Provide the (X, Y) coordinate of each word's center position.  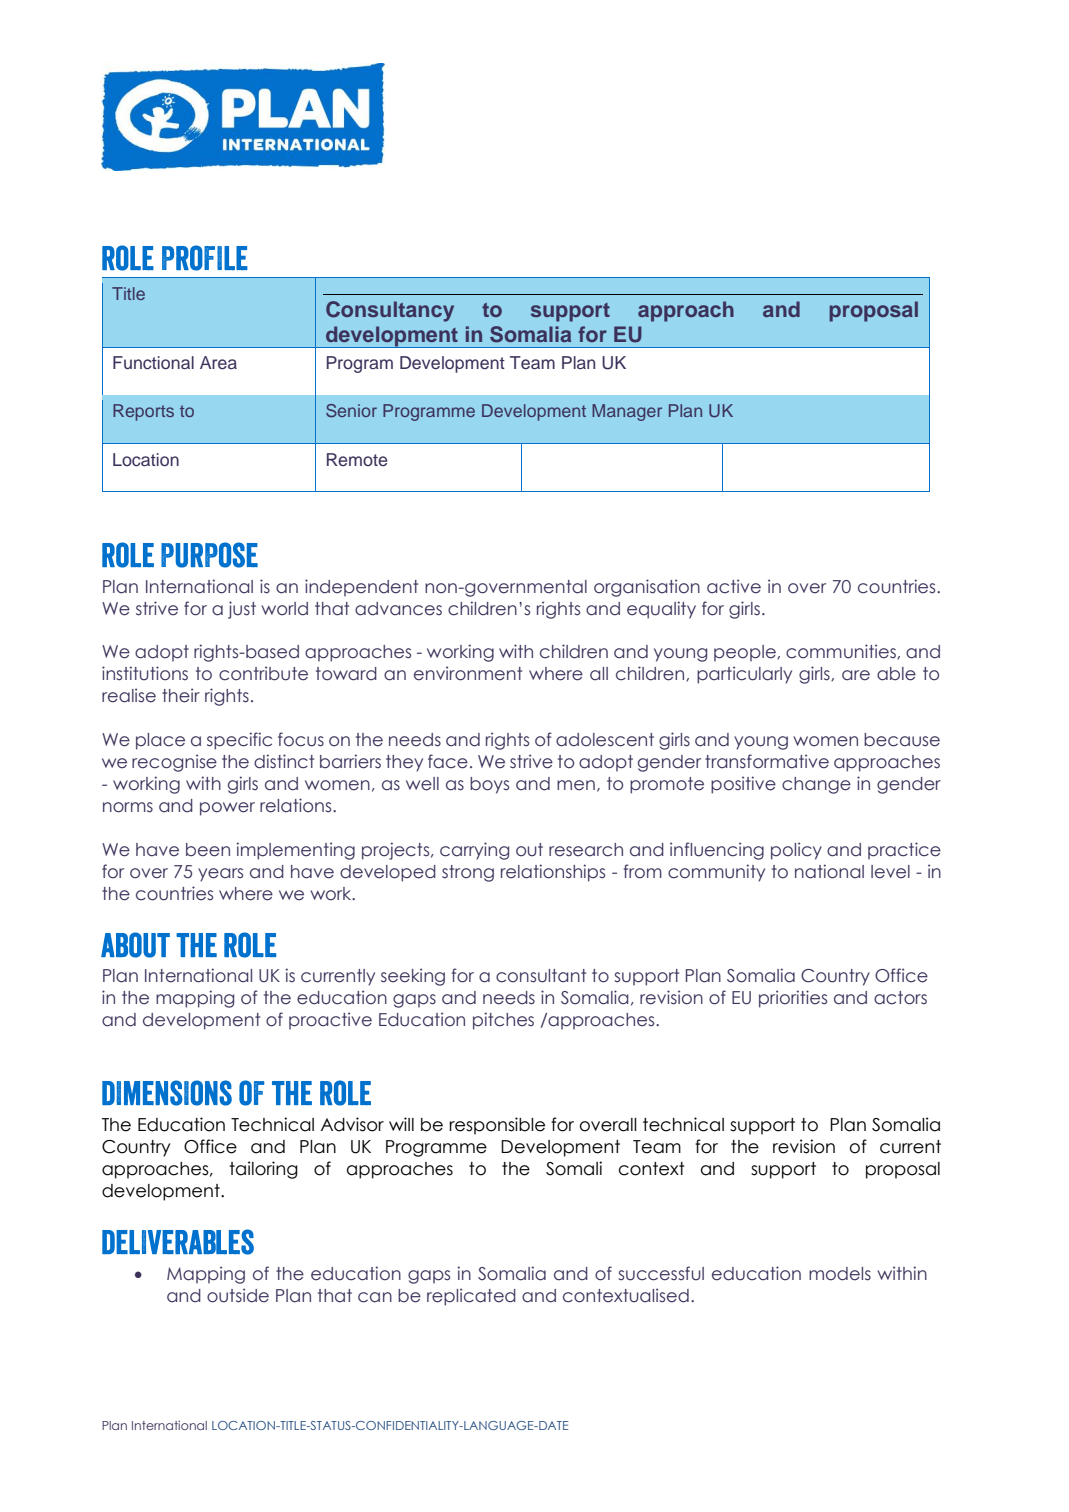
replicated (471, 1297)
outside (238, 1295)
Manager (627, 412)
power (227, 809)
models (840, 1274)
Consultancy (390, 311)
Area (218, 363)
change (816, 785)
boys (489, 785)
